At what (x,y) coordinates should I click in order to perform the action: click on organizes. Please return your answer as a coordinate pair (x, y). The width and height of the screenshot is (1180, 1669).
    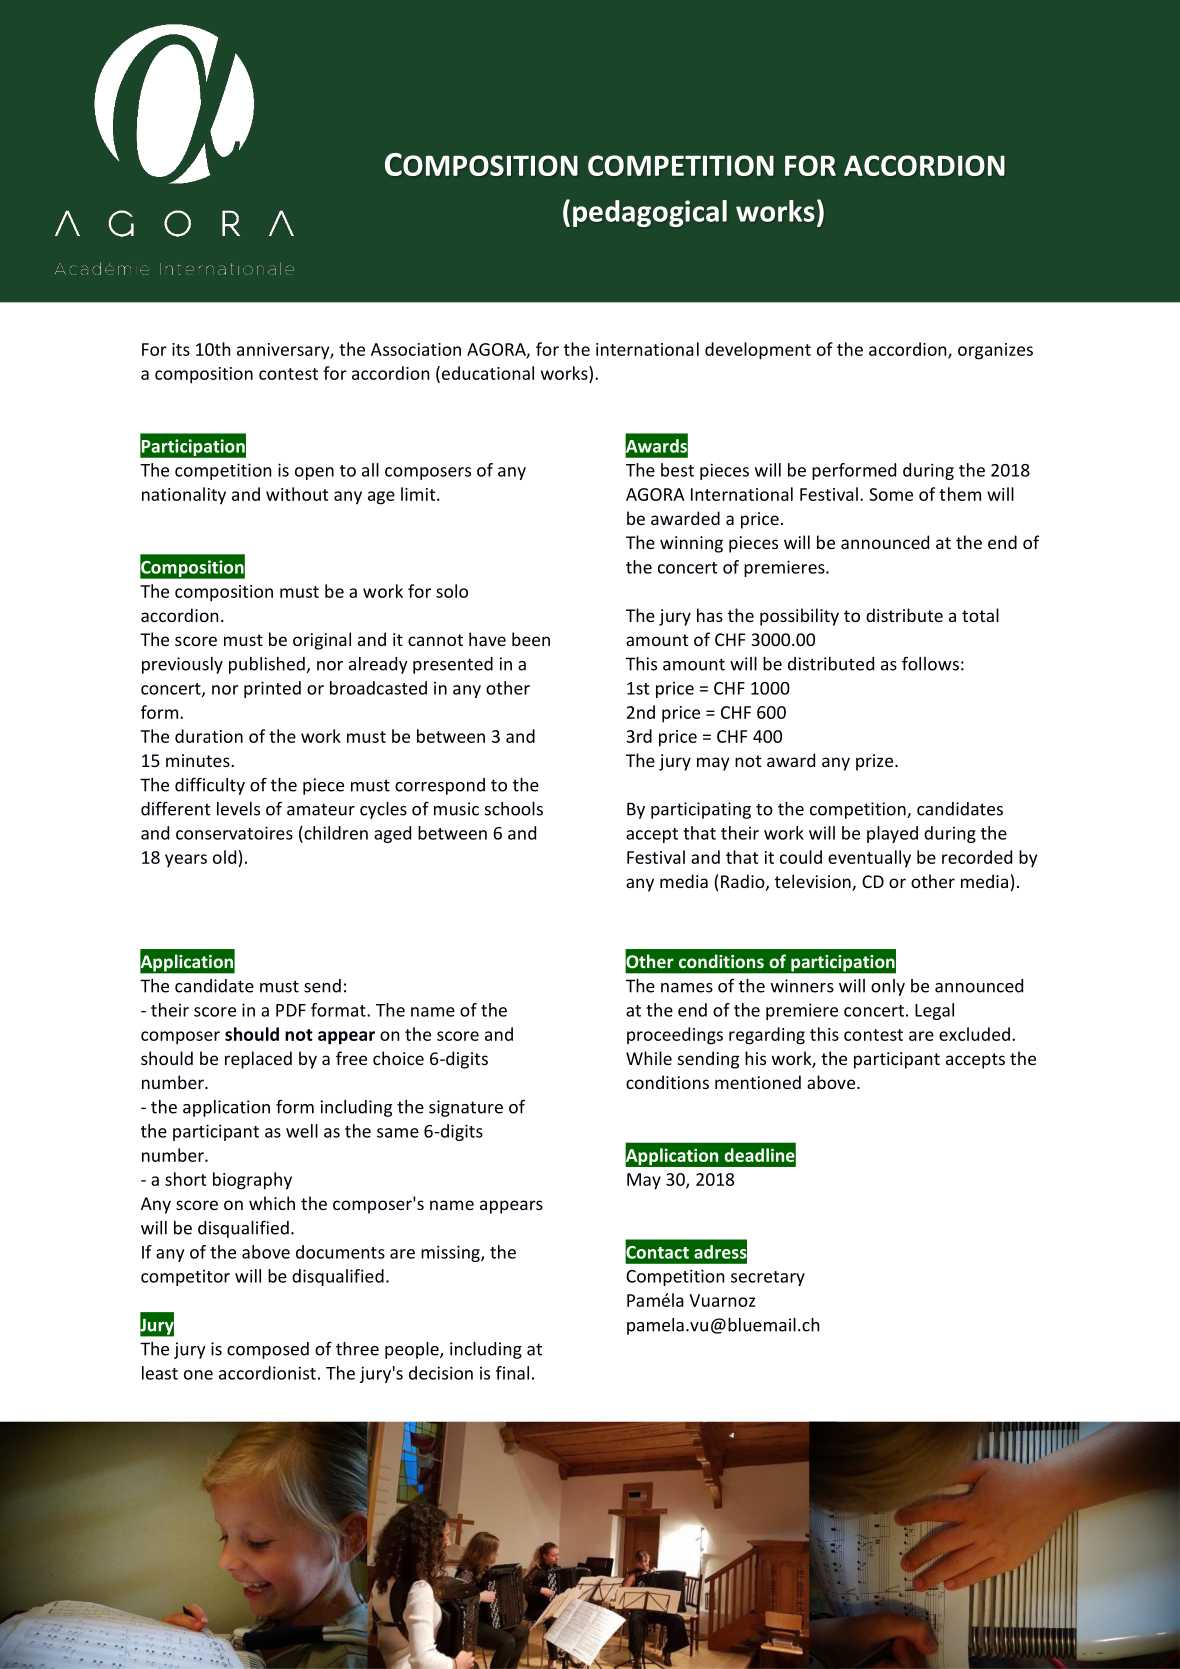
    Looking at the image, I should click on (995, 351).
